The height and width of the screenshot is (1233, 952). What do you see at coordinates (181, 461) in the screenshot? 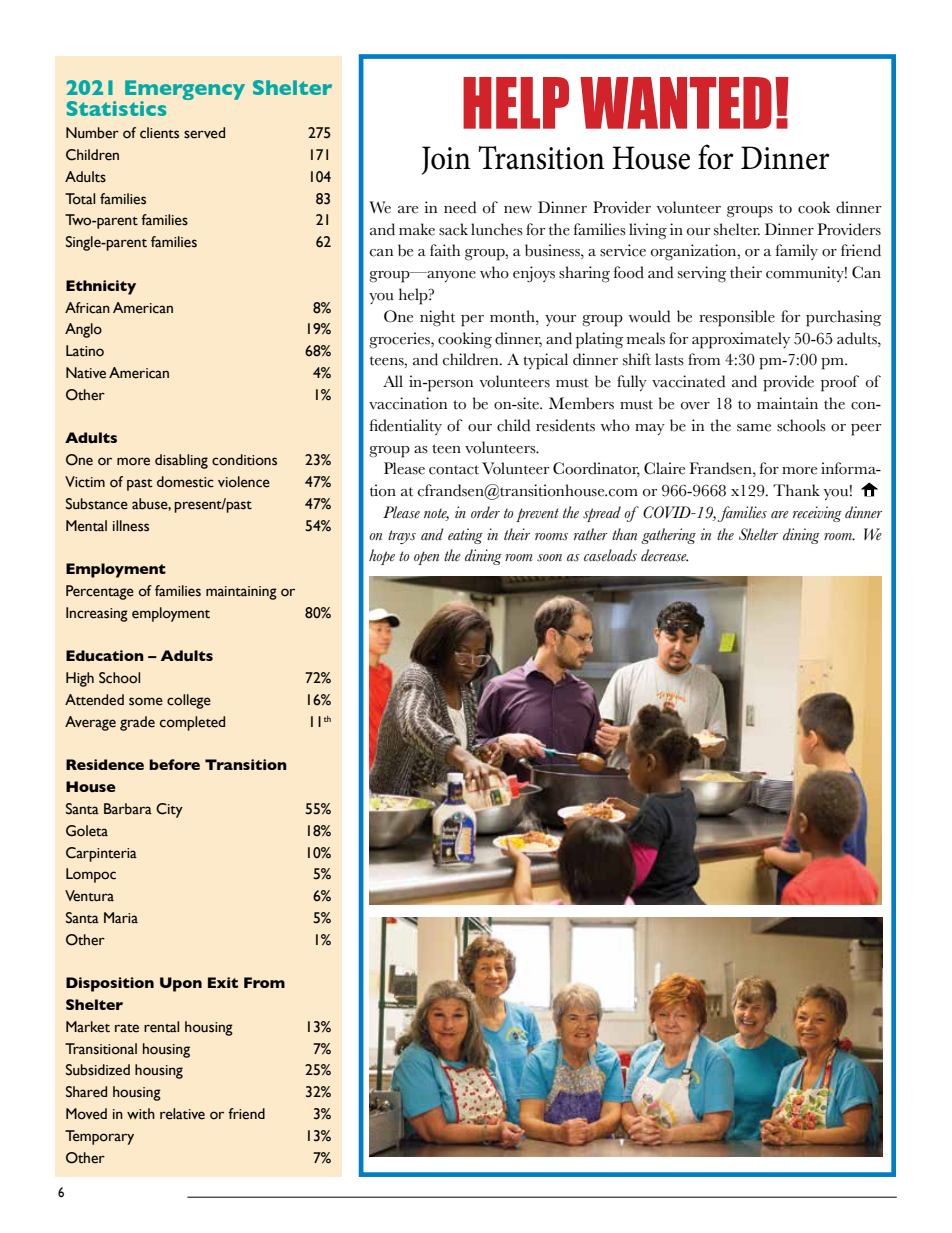
I see `disabling` at bounding box center [181, 461].
